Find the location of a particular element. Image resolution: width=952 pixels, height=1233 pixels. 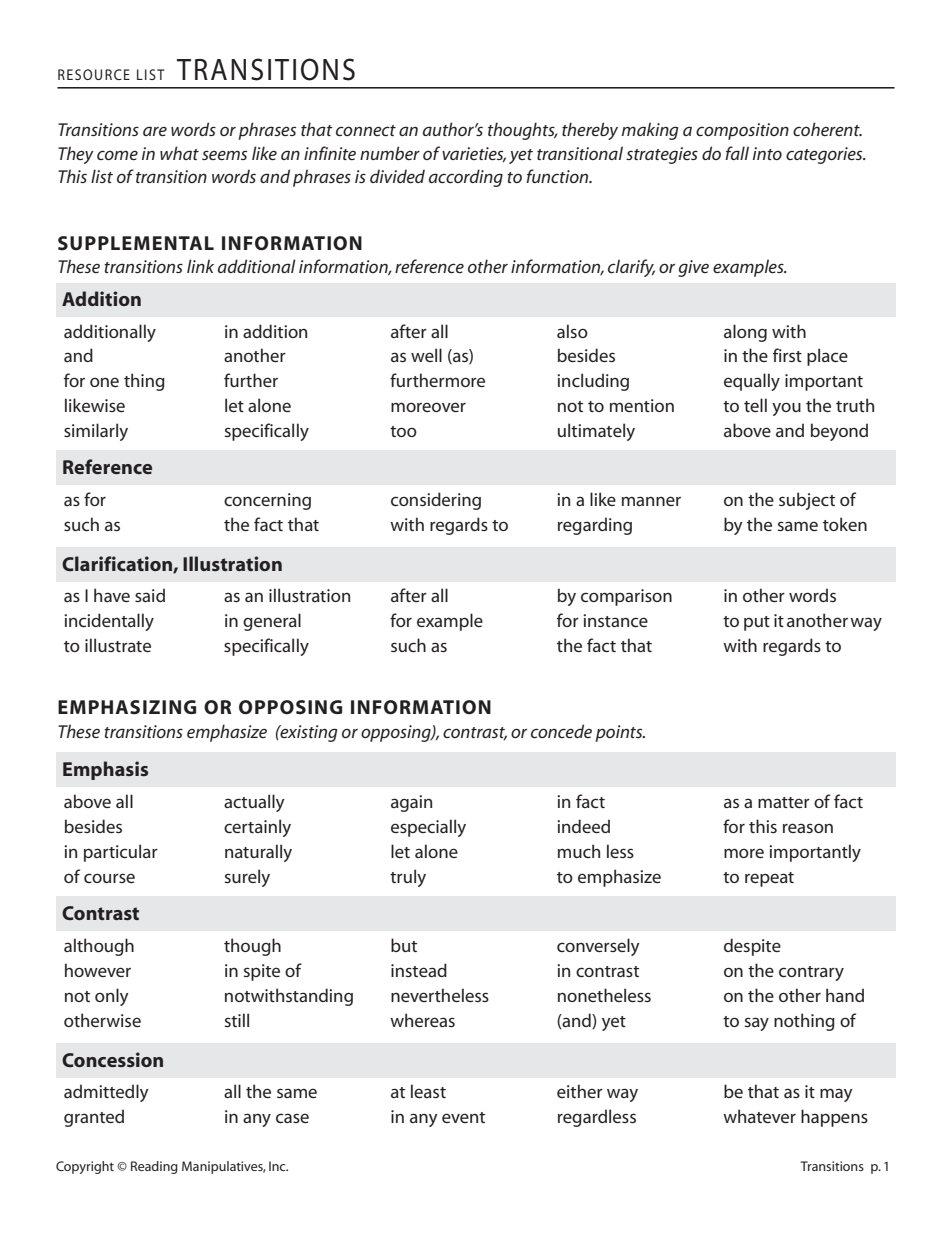

too is located at coordinates (403, 431).
